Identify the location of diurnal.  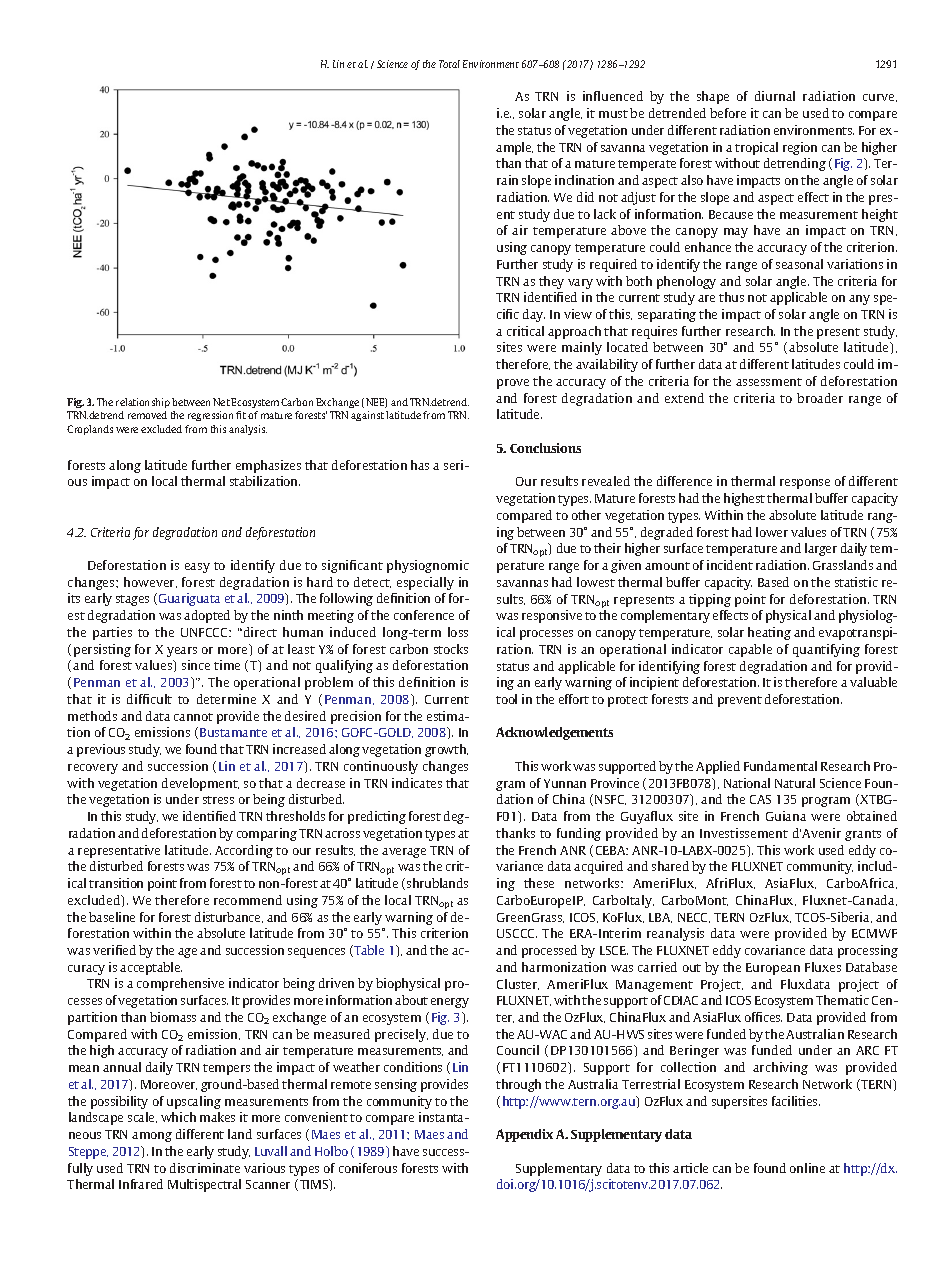
(775, 96).
